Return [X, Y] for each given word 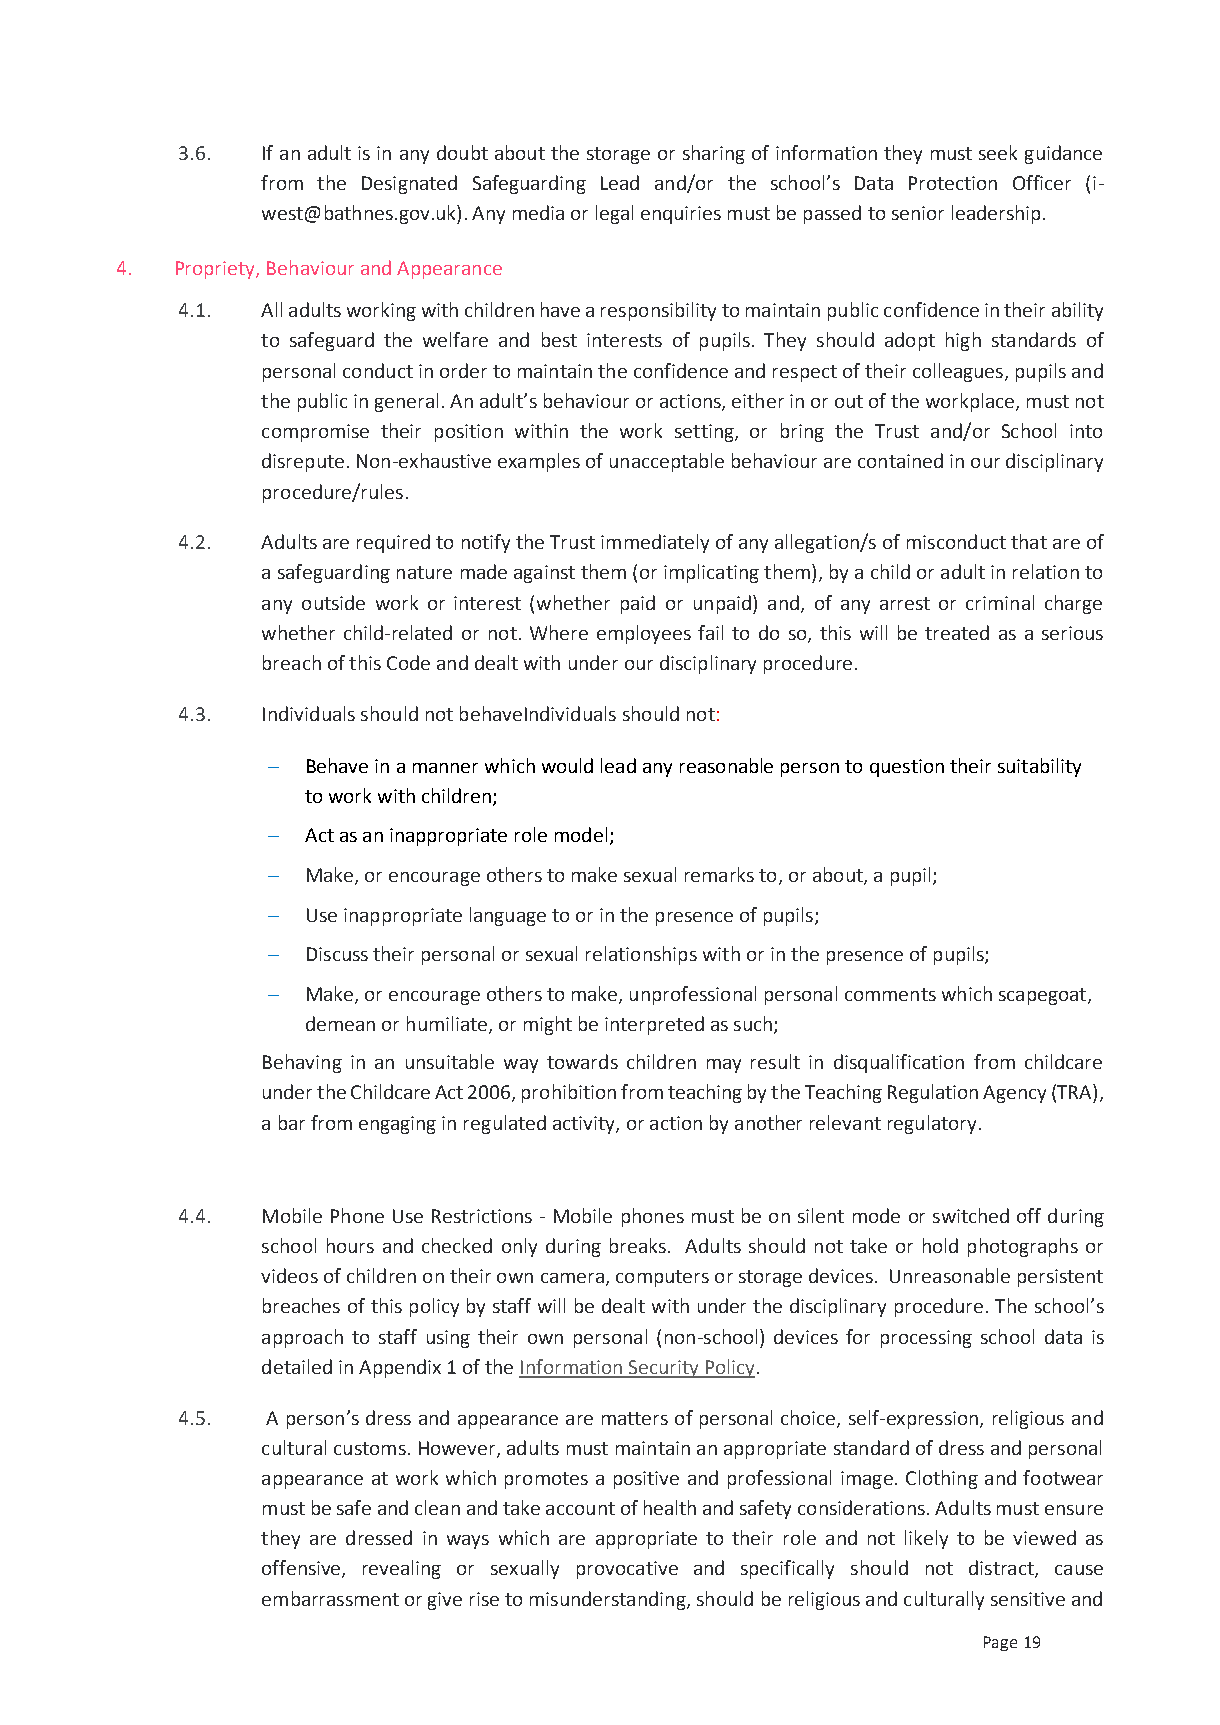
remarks [719, 874]
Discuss [337, 954]
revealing [402, 1569]
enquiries [681, 215]
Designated [409, 184]
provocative [627, 1570]
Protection [953, 183]
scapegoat [1042, 996]
